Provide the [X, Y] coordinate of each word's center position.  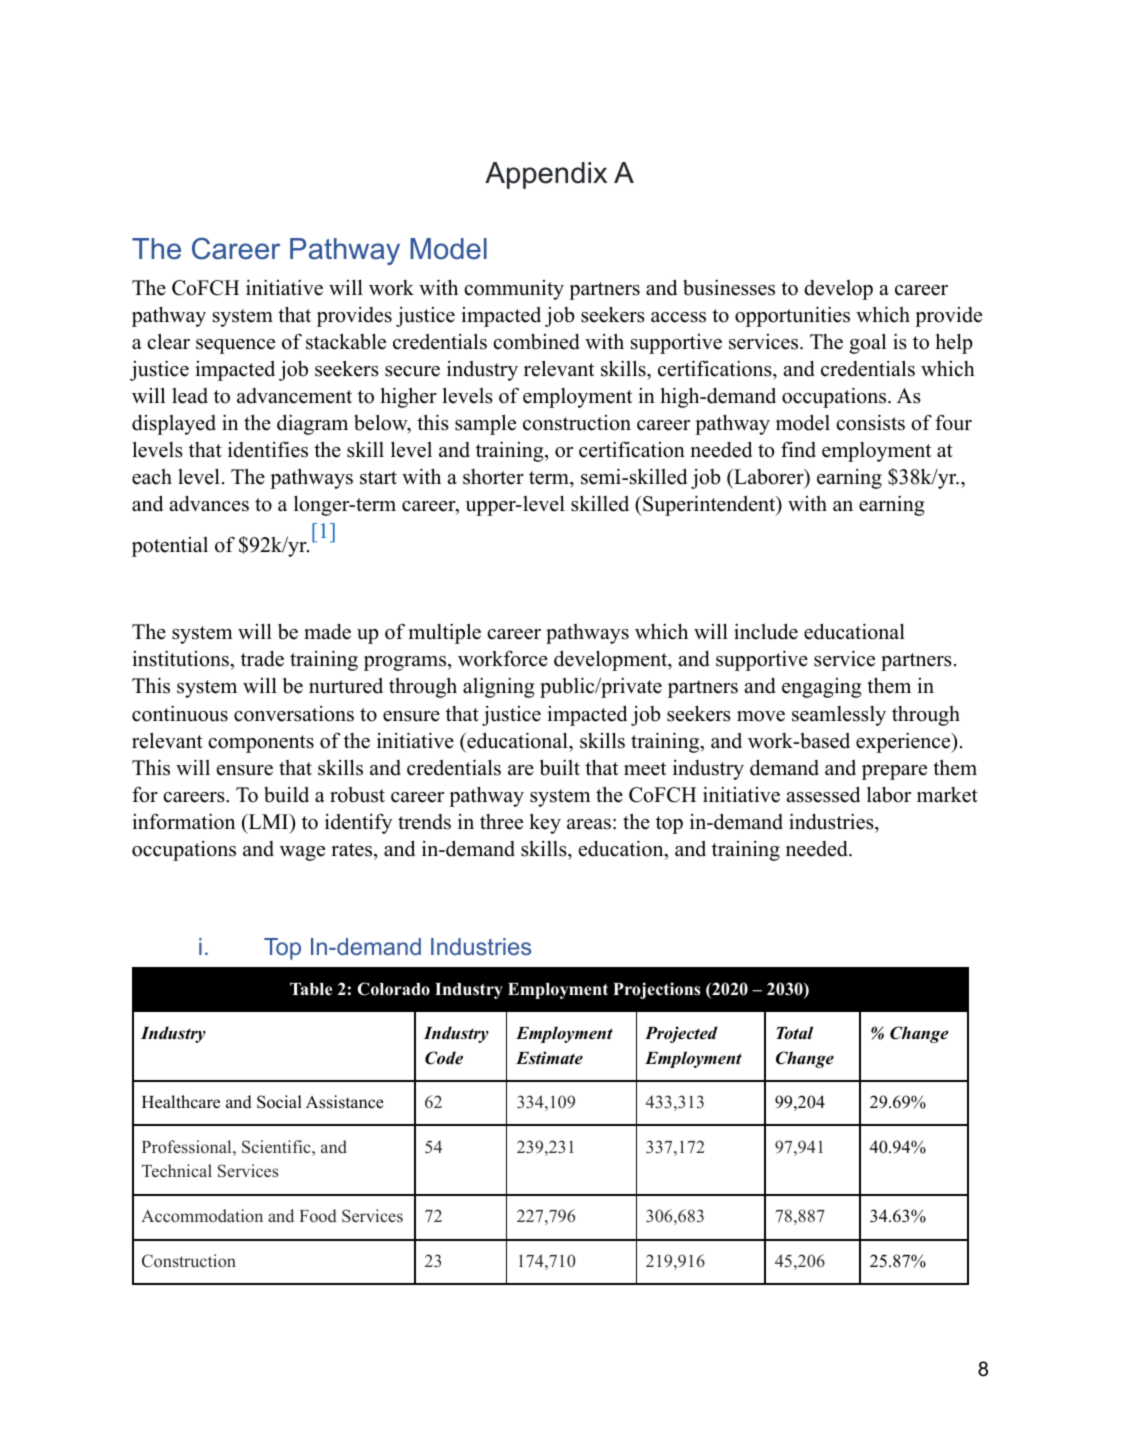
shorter [493, 477]
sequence [235, 346]
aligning [498, 687]
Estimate [549, 1058]
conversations [294, 714]
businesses [729, 287]
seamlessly [839, 716]
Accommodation [202, 1215]
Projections [656, 990]
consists [870, 422]
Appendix [546, 175]
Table [311, 989]
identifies [268, 449]
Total [794, 1033]
